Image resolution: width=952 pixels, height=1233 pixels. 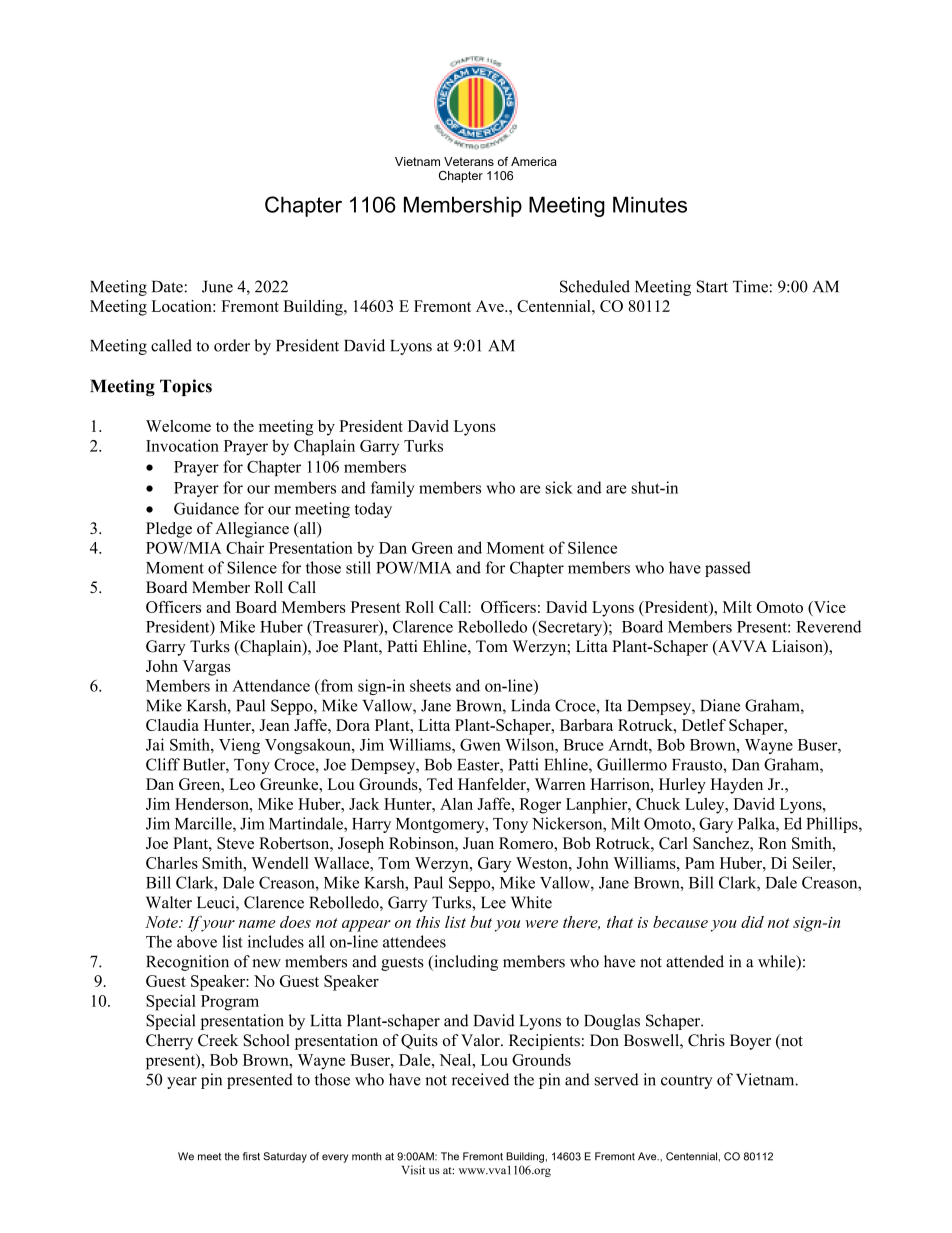 I want to click on sick, so click(x=559, y=487).
